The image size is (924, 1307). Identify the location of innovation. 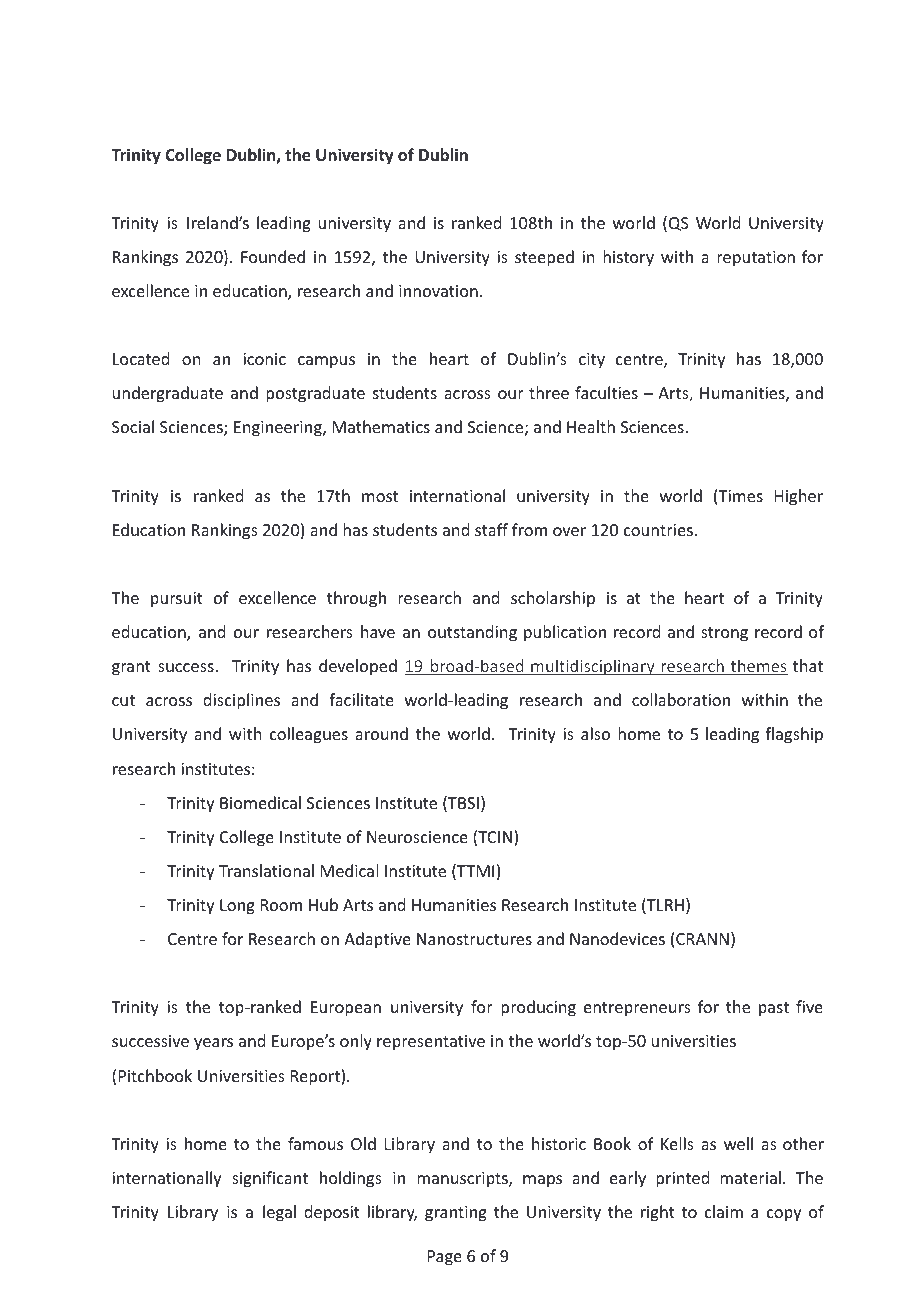
(438, 291).
